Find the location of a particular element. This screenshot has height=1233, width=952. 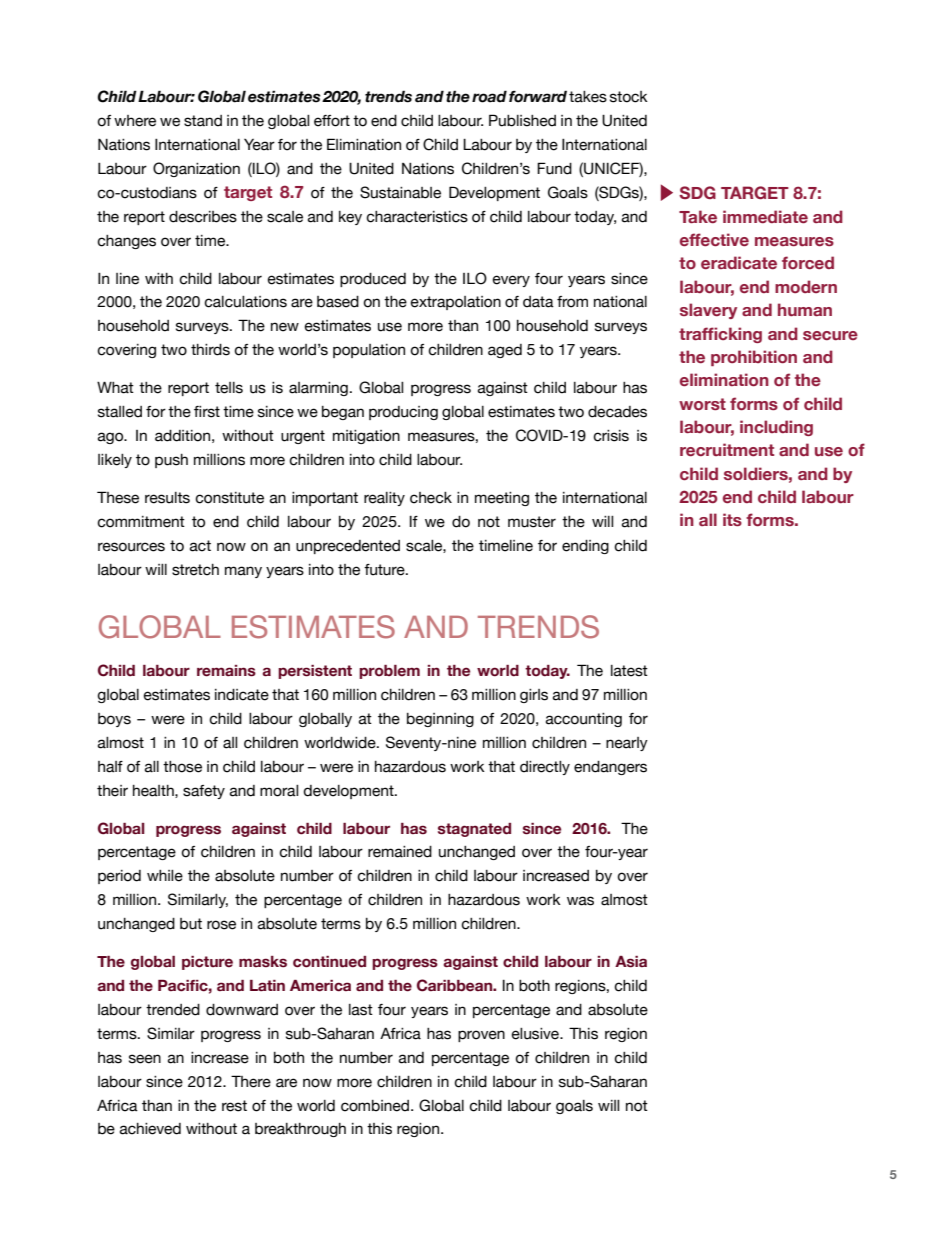

rest is located at coordinates (234, 1106).
